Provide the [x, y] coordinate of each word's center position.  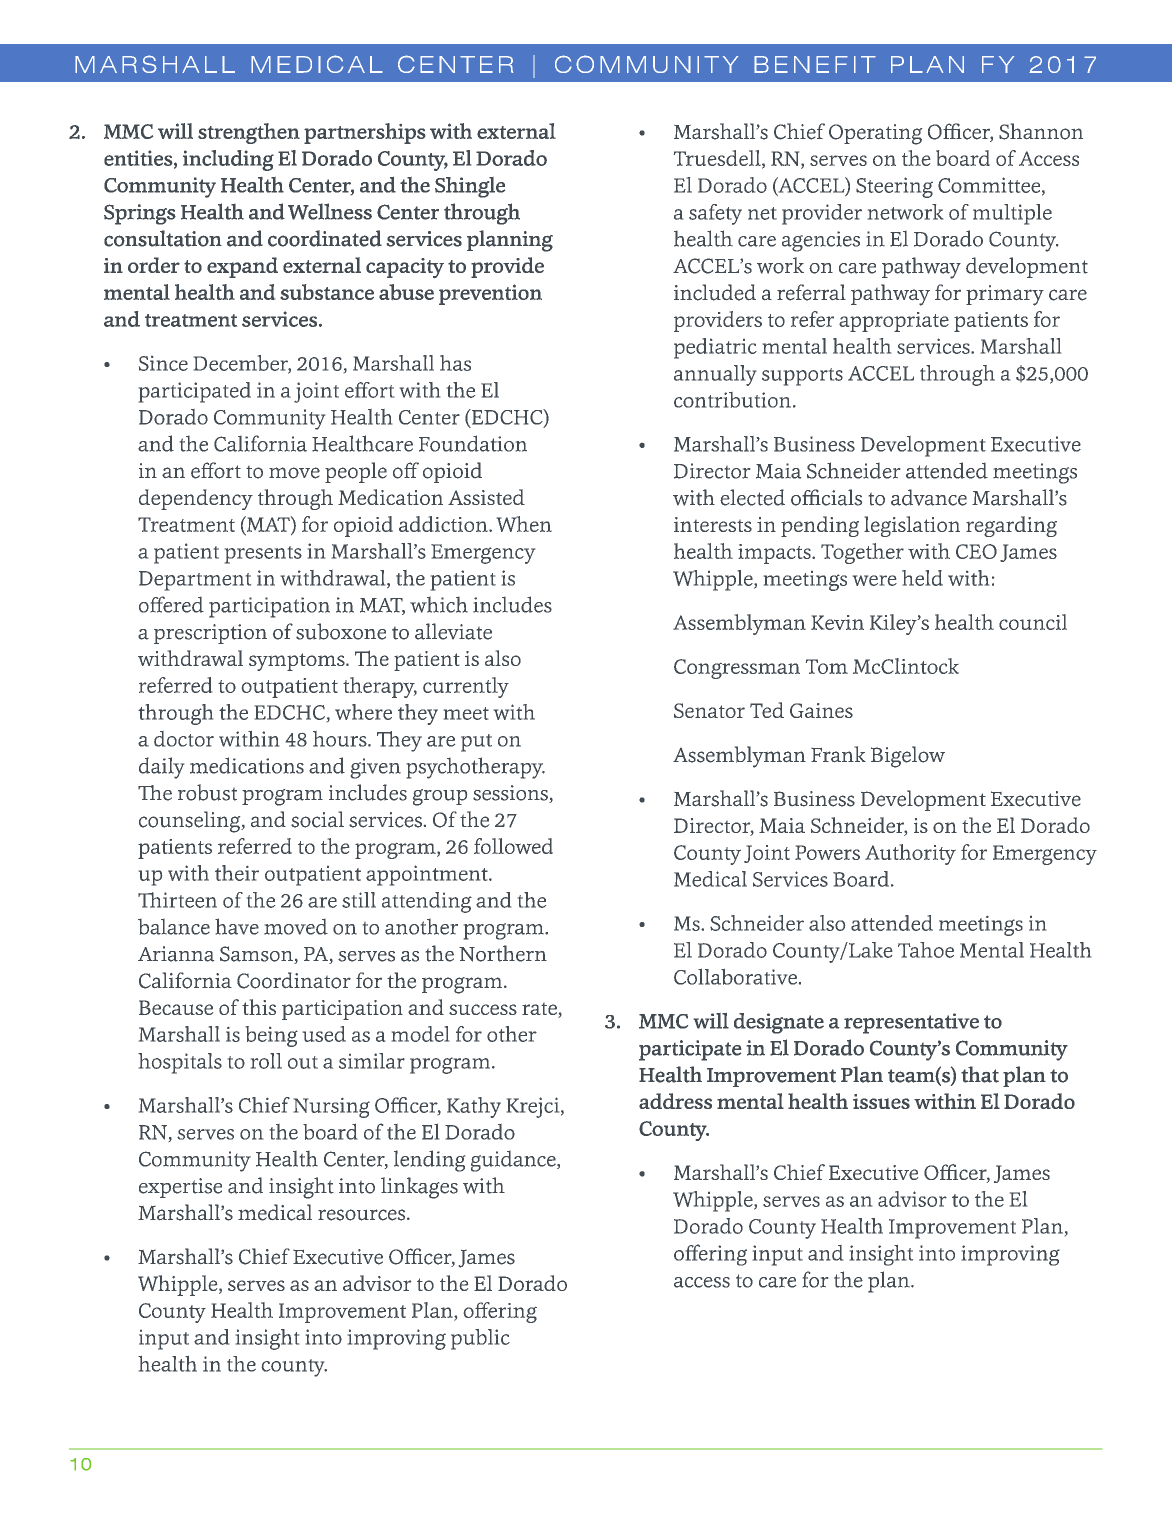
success [483, 1009]
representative [911, 1023]
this [259, 1007]
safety [715, 214]
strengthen [249, 133]
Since [163, 363]
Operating [875, 134]
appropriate [894, 322]
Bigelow [908, 757]
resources [363, 1215]
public [480, 1339]
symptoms [298, 662]
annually [715, 375]
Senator [709, 710]
